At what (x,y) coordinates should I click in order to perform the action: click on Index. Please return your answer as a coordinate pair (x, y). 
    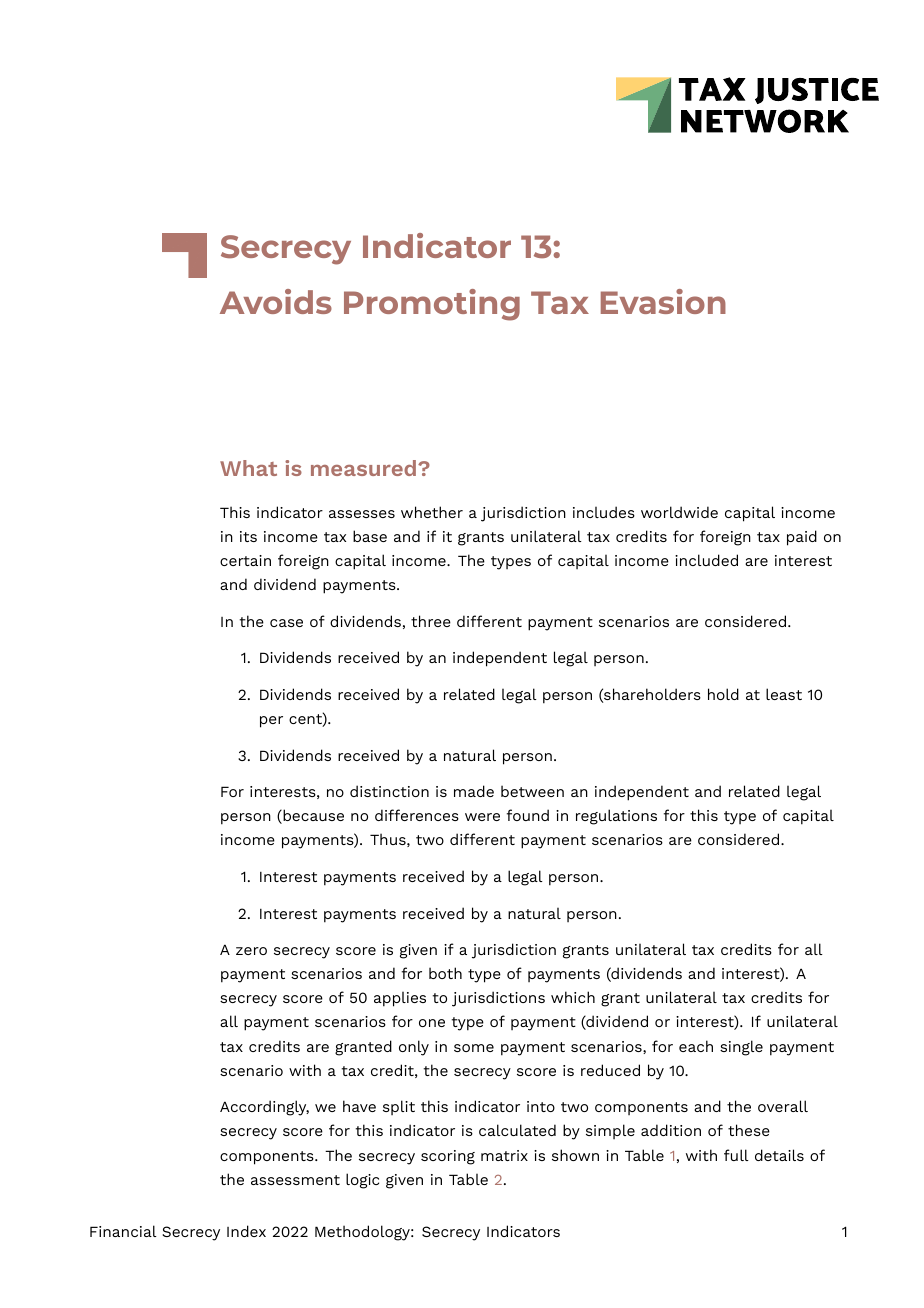
    Looking at the image, I should click on (246, 1231).
